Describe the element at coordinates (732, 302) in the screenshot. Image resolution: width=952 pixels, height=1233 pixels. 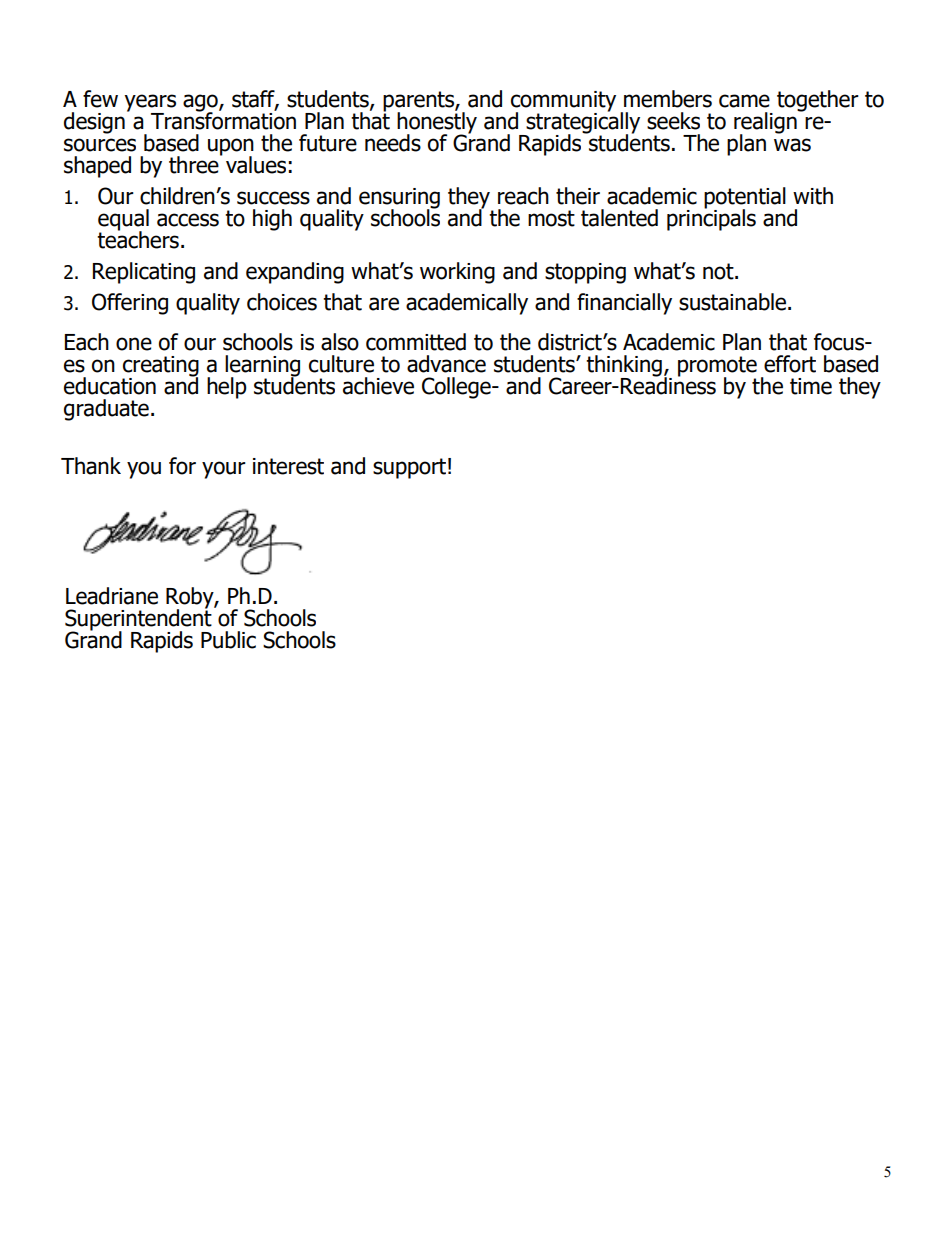
I see `sustainable` at that location.
